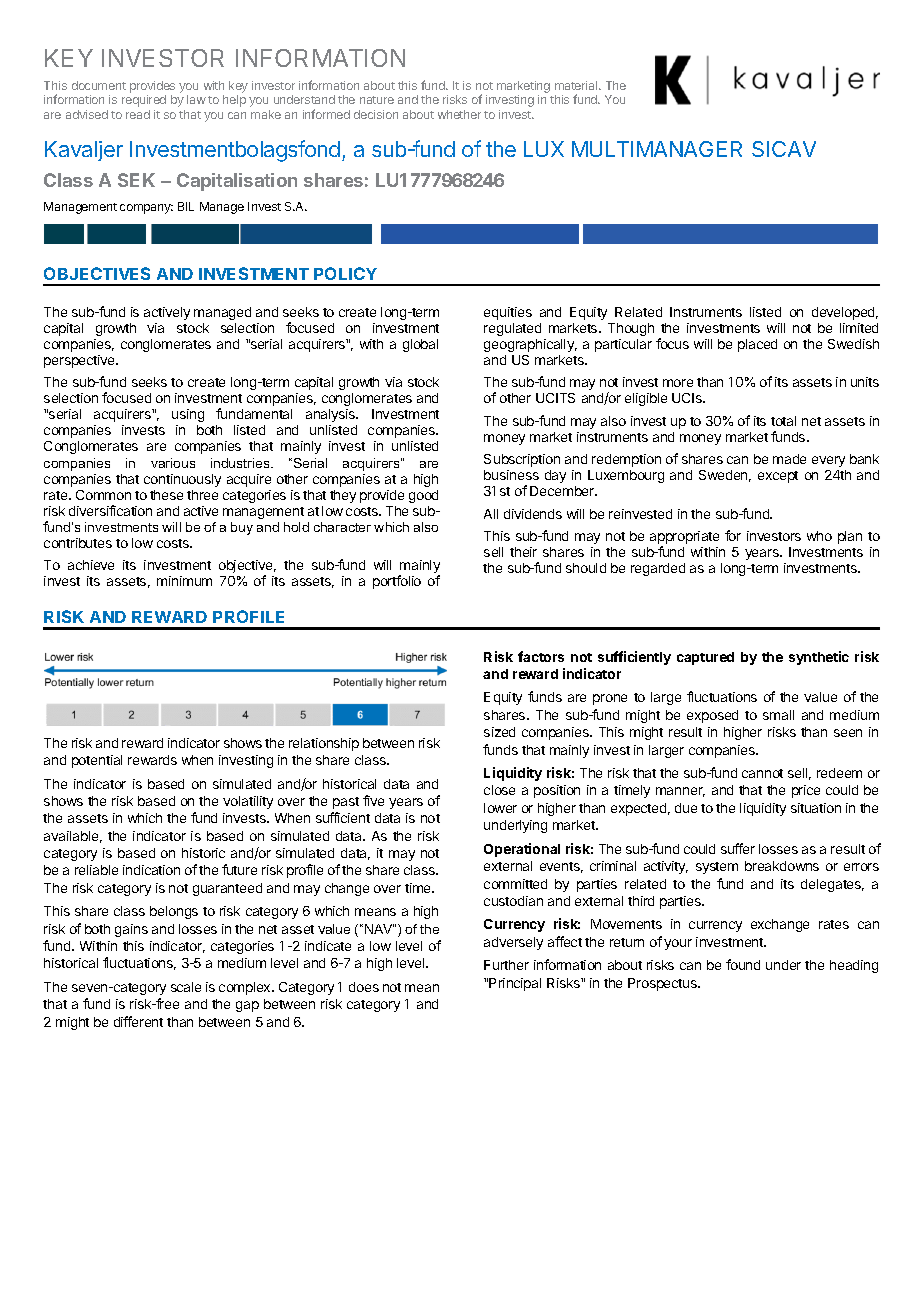  I want to click on whether, so click(459, 114).
